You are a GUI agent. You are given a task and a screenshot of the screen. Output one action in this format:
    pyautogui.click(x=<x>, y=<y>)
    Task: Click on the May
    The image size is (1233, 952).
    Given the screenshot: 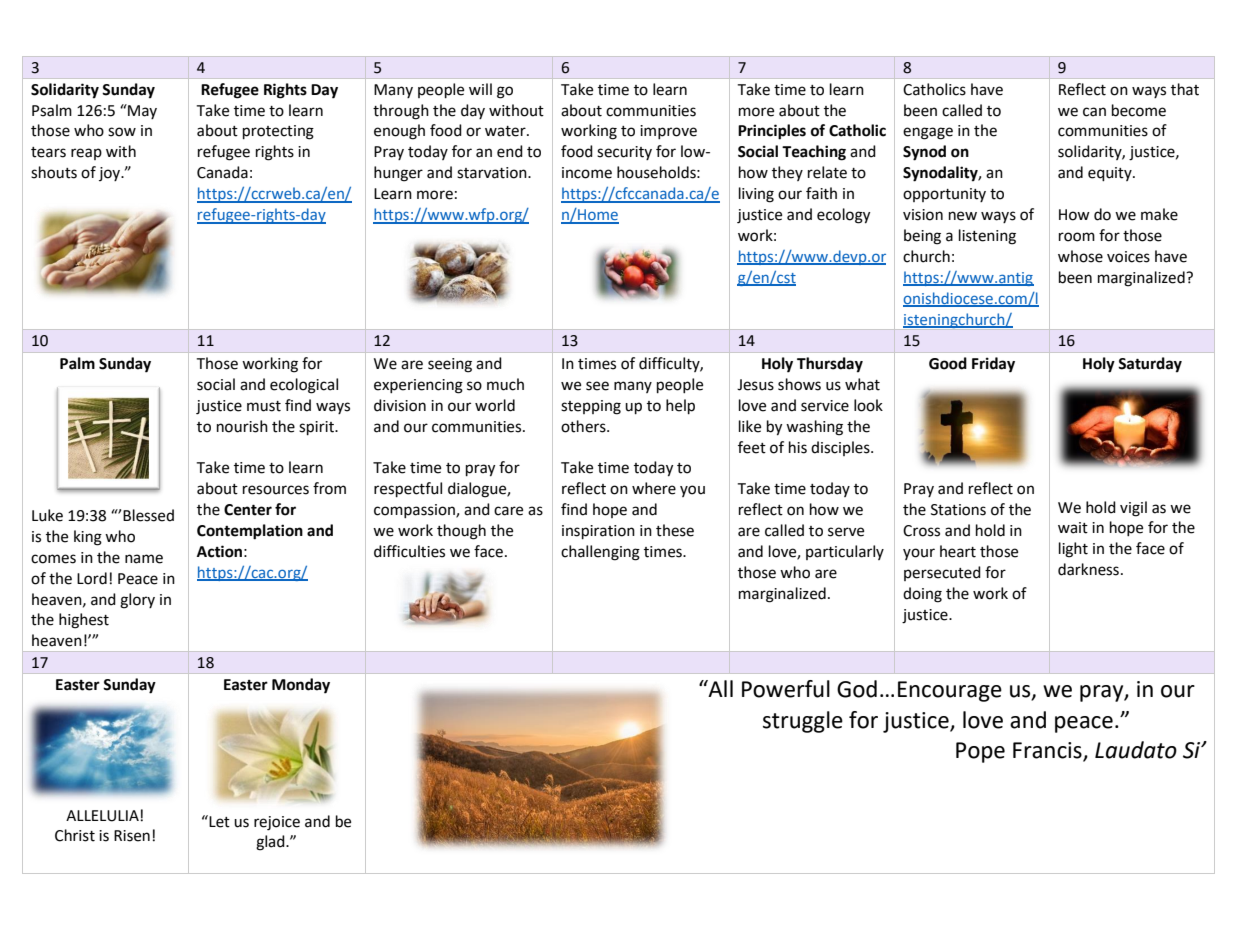 What is the action you would take?
    pyautogui.click(x=141, y=111)
